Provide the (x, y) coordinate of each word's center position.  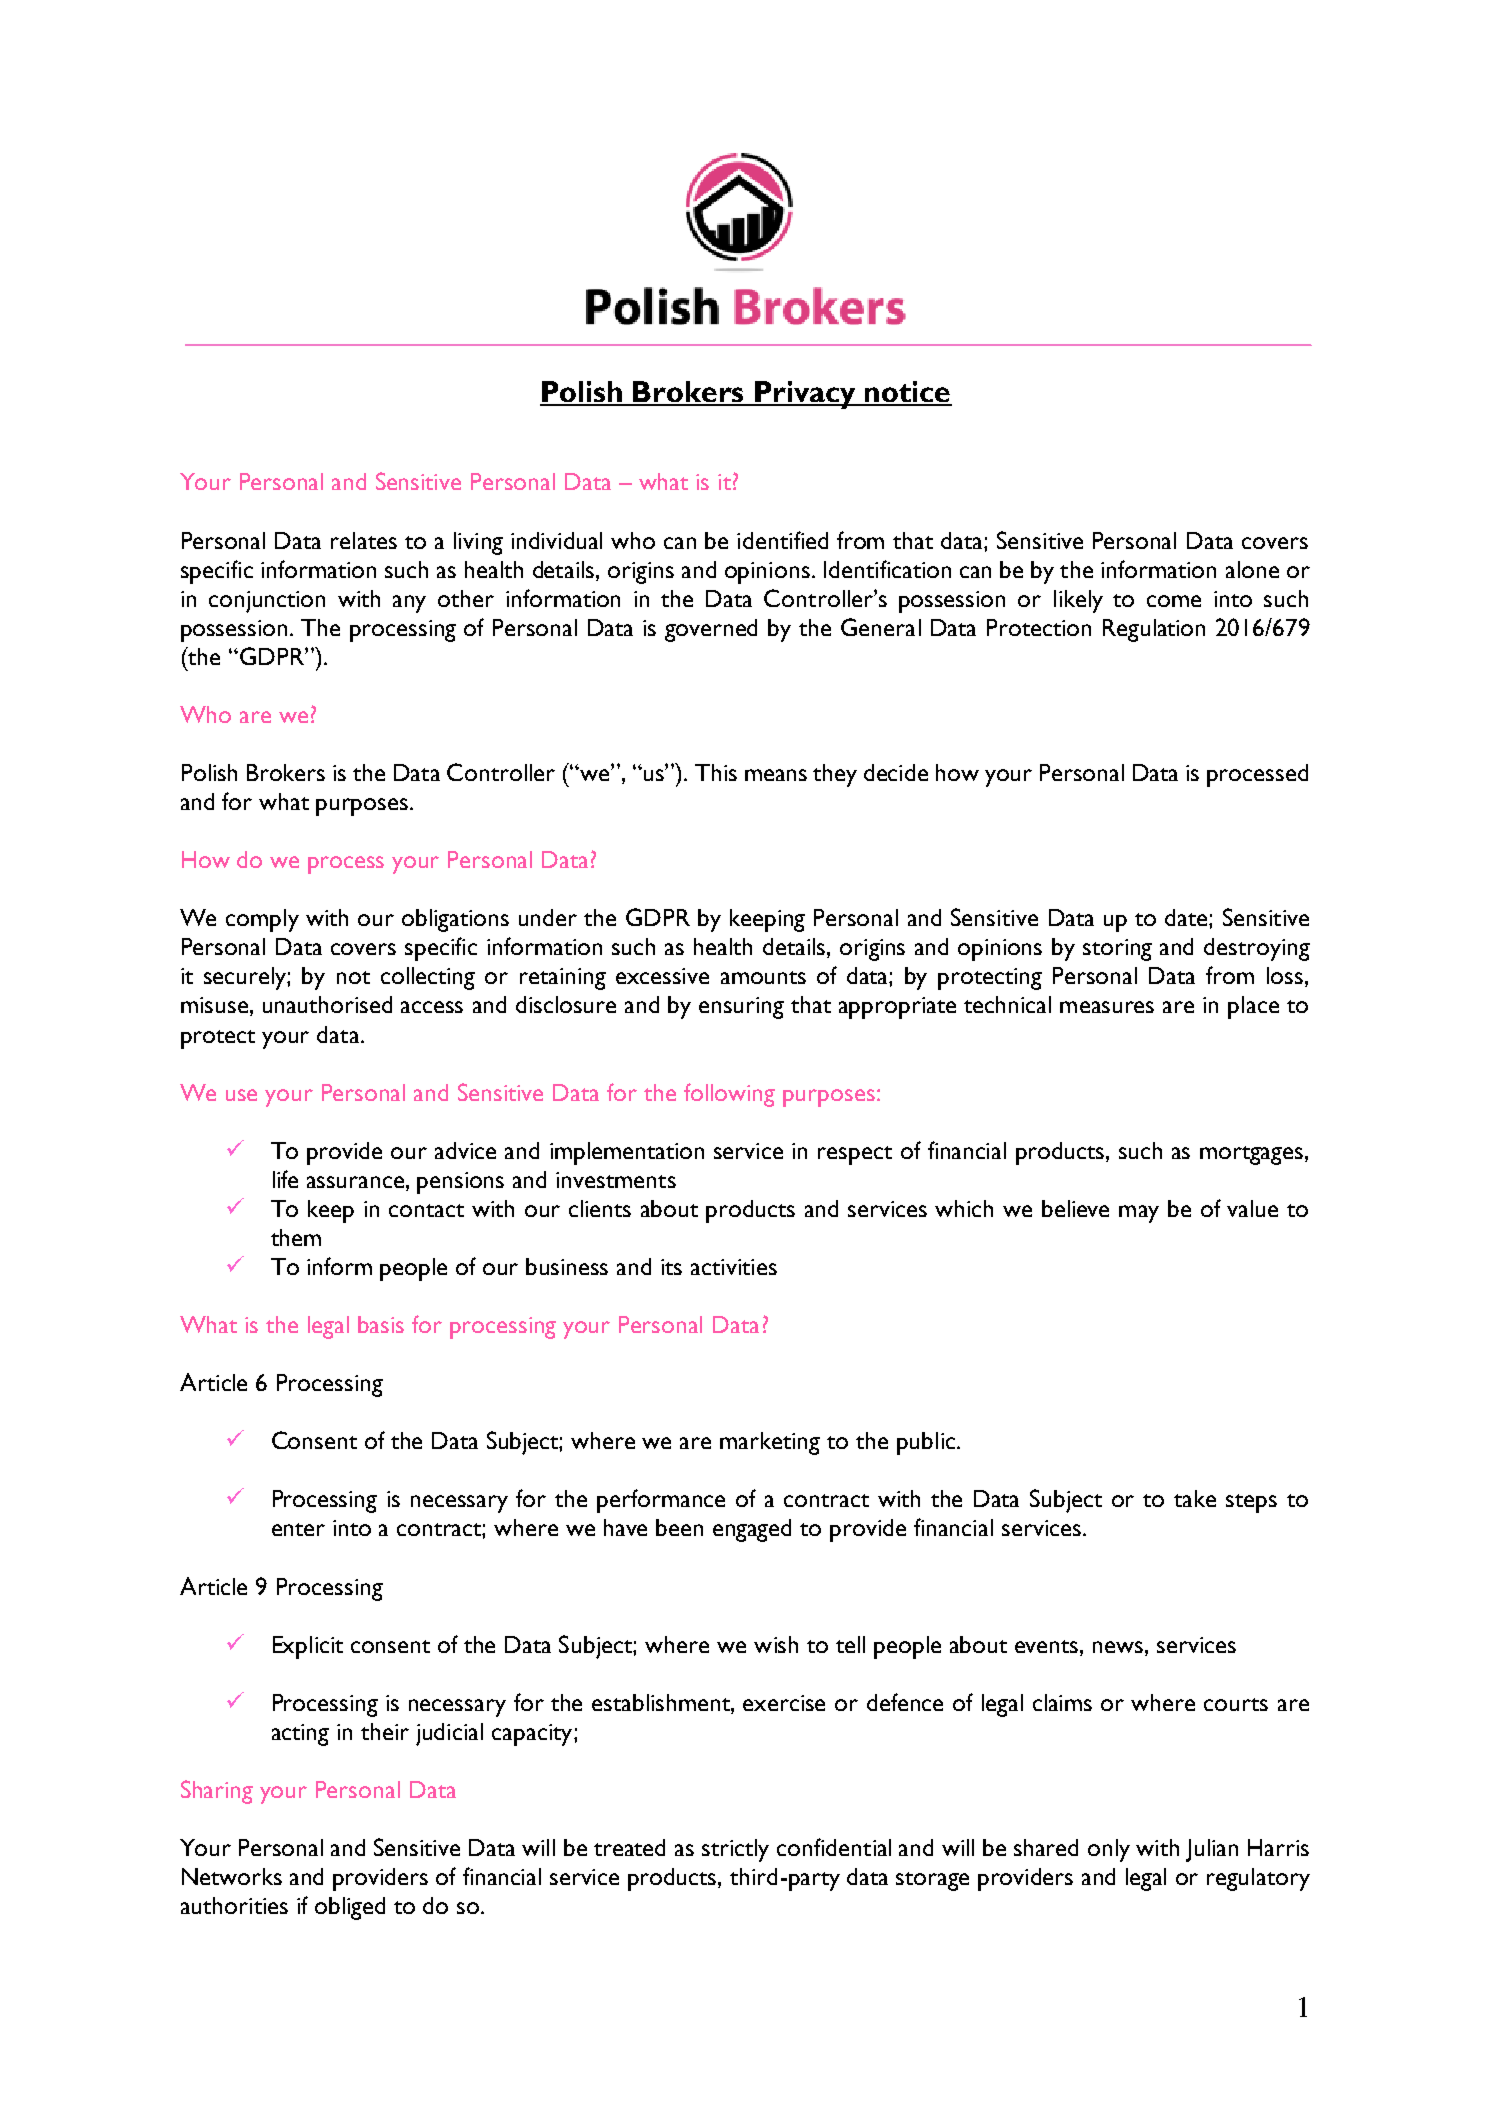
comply (262, 920)
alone (1252, 569)
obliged (350, 1908)
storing (1117, 950)
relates (364, 540)
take (1195, 1498)
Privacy (805, 395)
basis (381, 1324)
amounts (763, 977)
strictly (735, 1850)
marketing (770, 1443)
